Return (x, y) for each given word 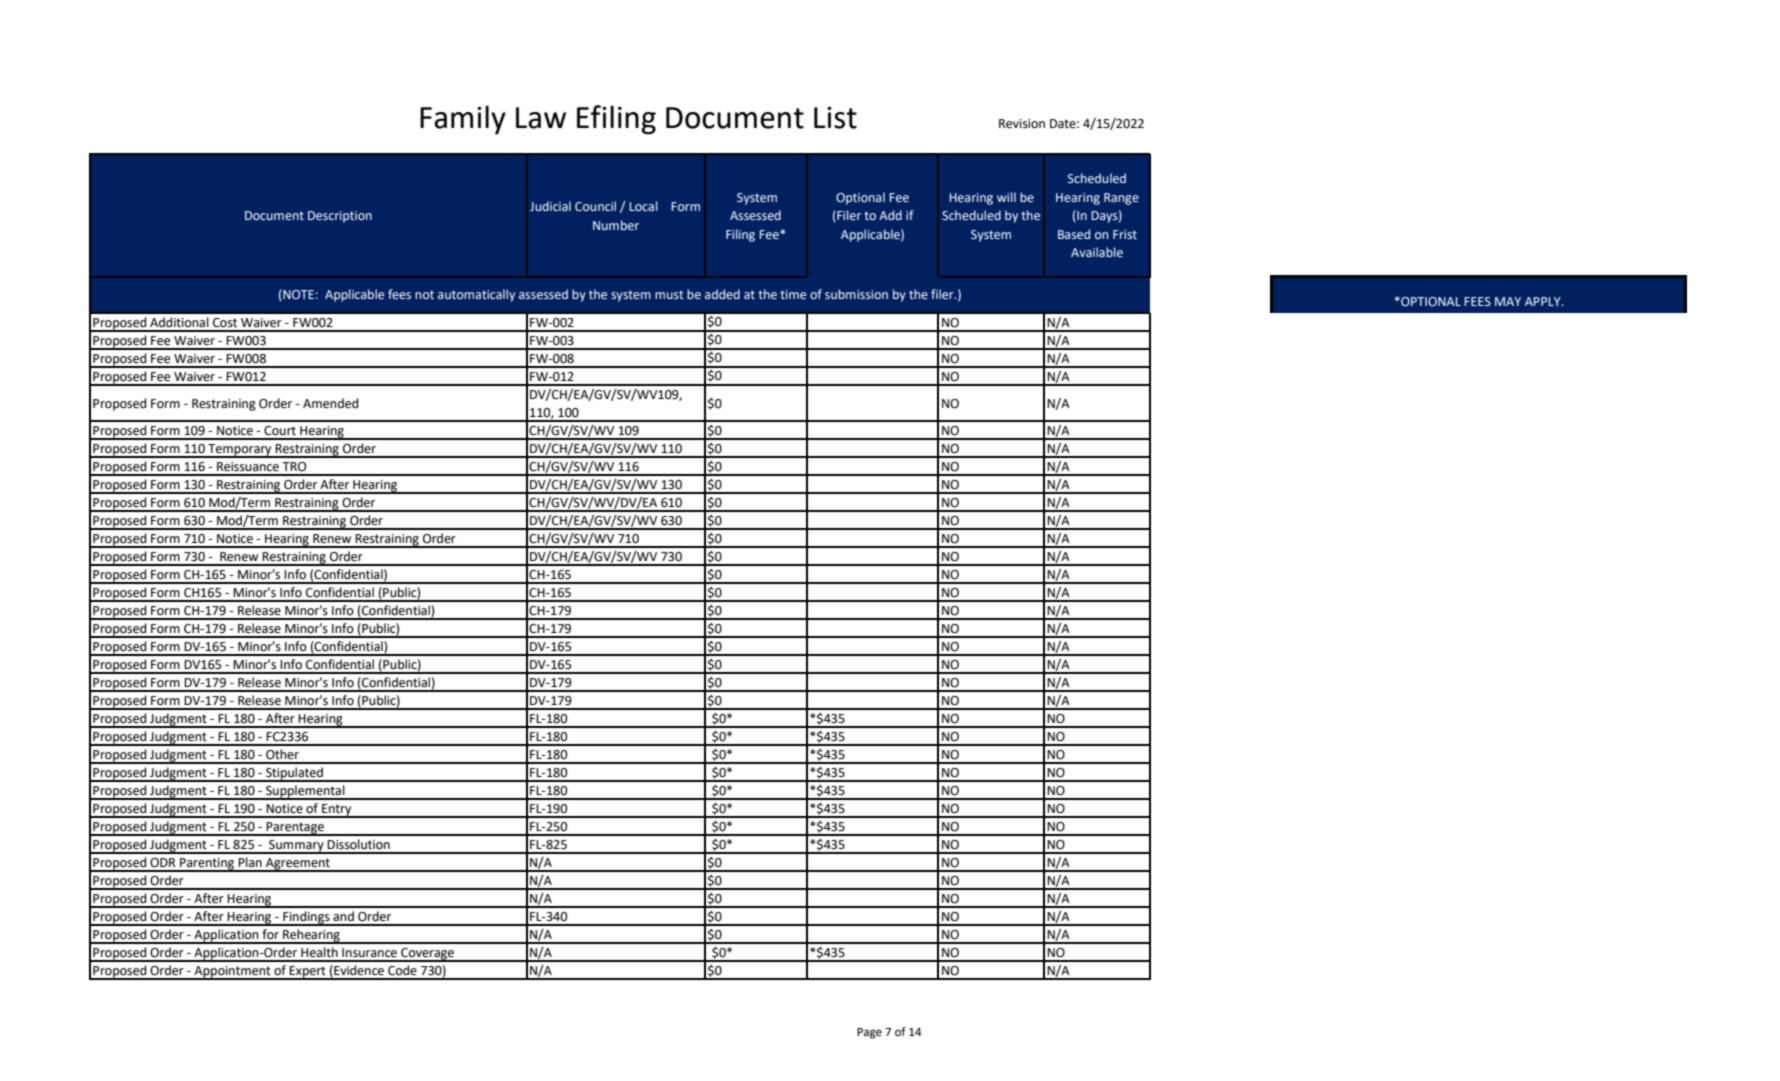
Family (463, 120)
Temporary (240, 451)
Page (869, 1033)
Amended (331, 403)
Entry (337, 811)
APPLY (1544, 301)
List (835, 118)
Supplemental (305, 792)
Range (1121, 199)
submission (856, 294)
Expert (308, 973)
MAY (1508, 301)
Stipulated (294, 774)
